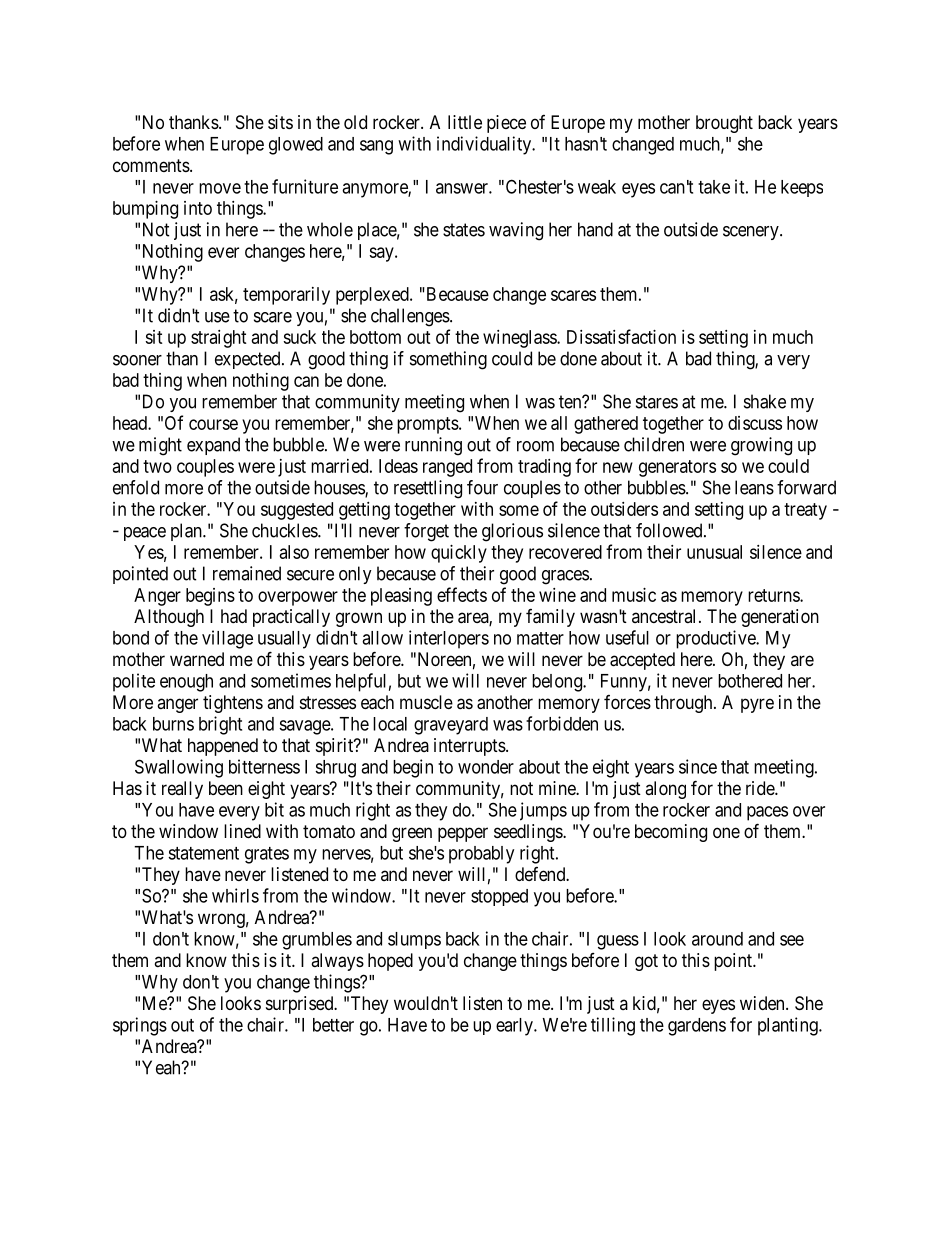  Describe the element at coordinates (515, 1027) in the screenshot. I see `early` at that location.
